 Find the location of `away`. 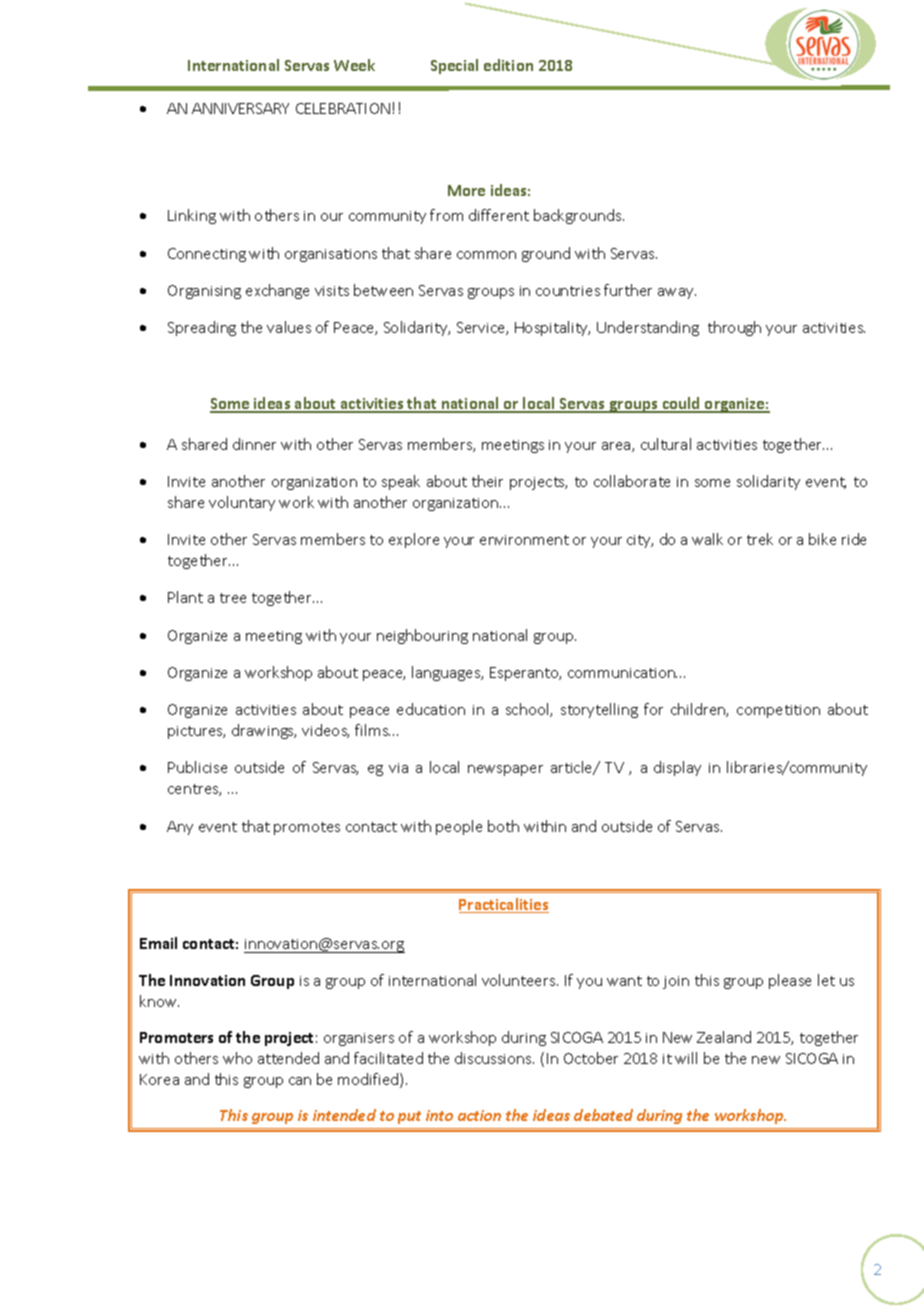

away is located at coordinates (677, 293).
